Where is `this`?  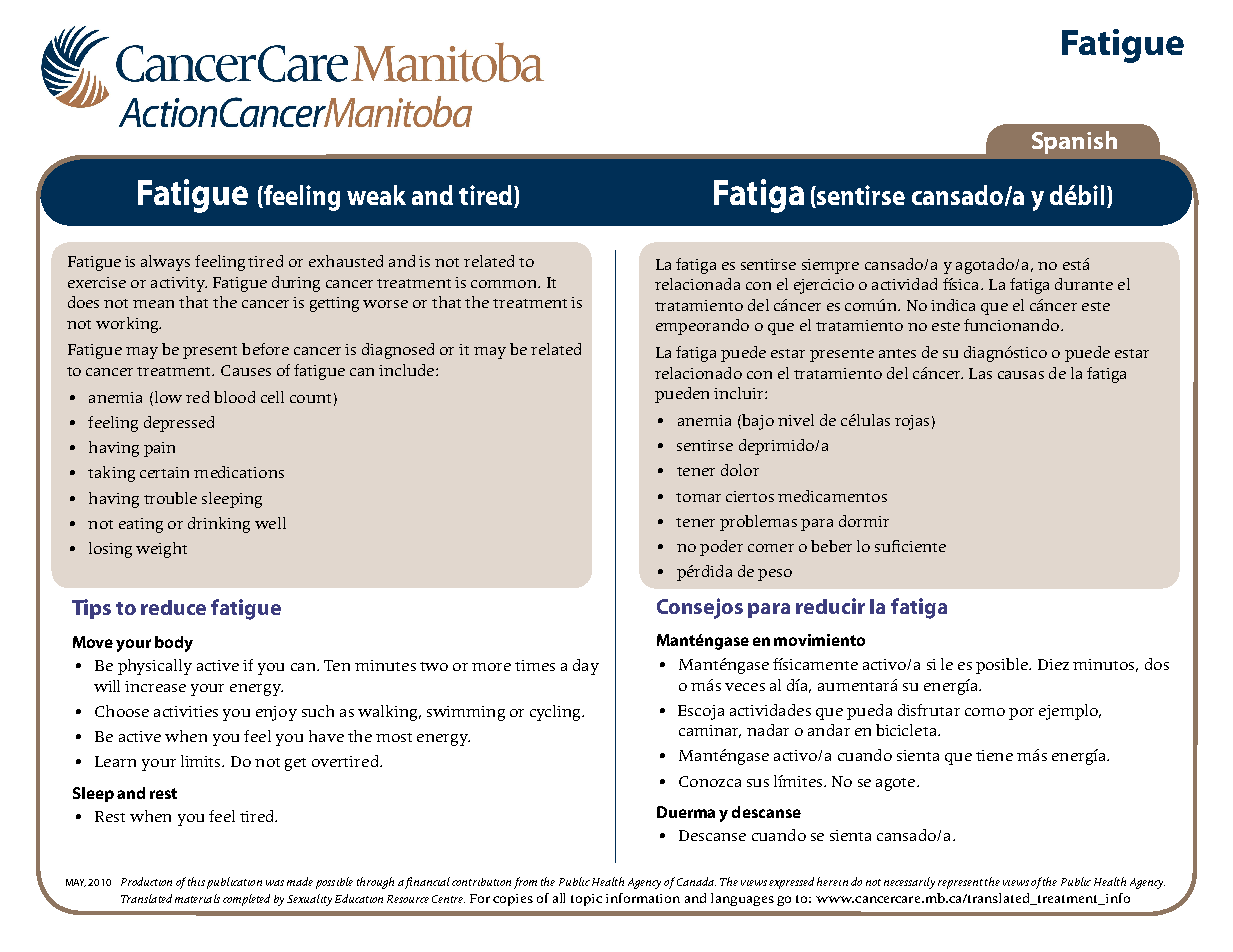 this is located at coordinates (196, 881).
